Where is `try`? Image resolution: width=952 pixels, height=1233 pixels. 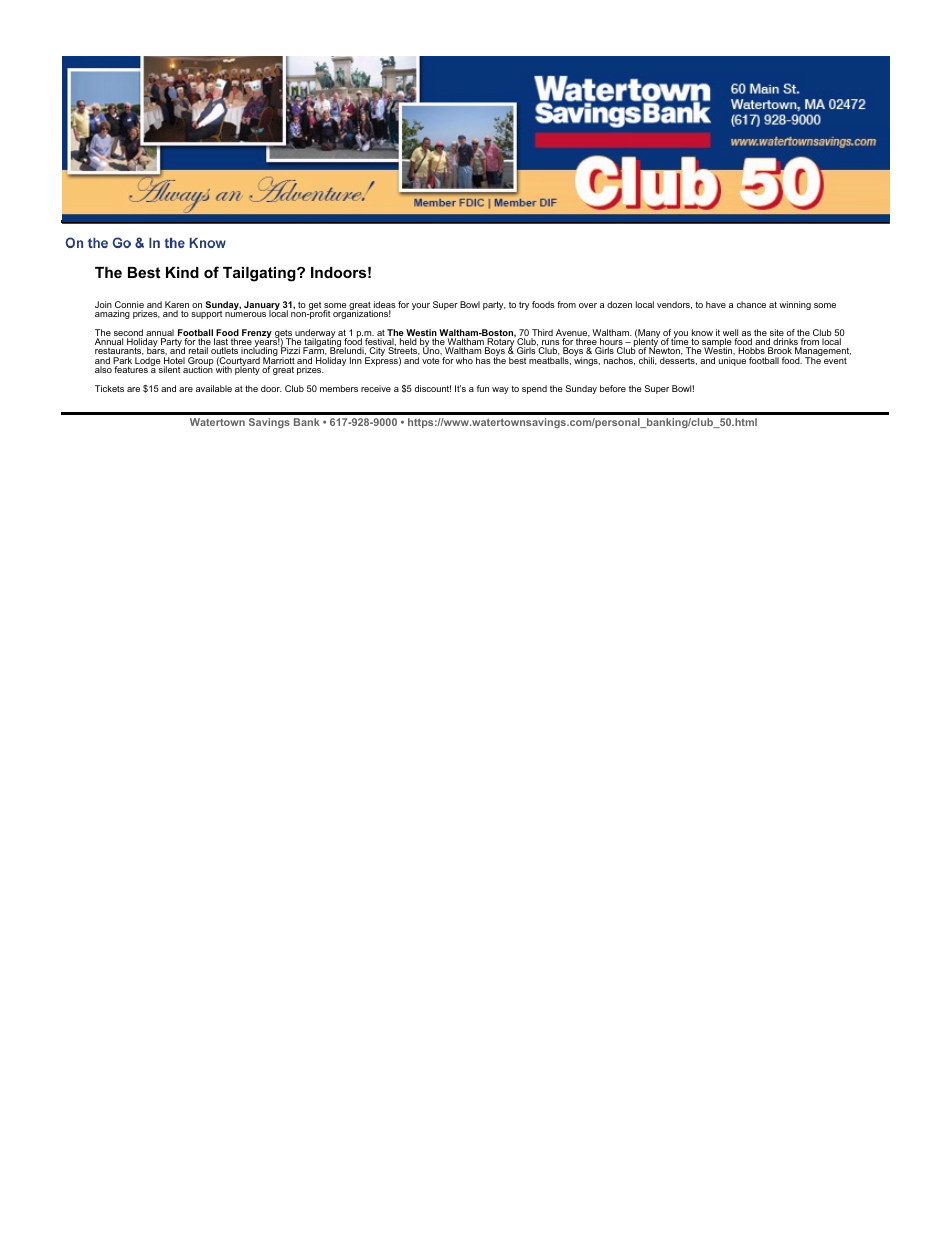
try is located at coordinates (524, 305).
